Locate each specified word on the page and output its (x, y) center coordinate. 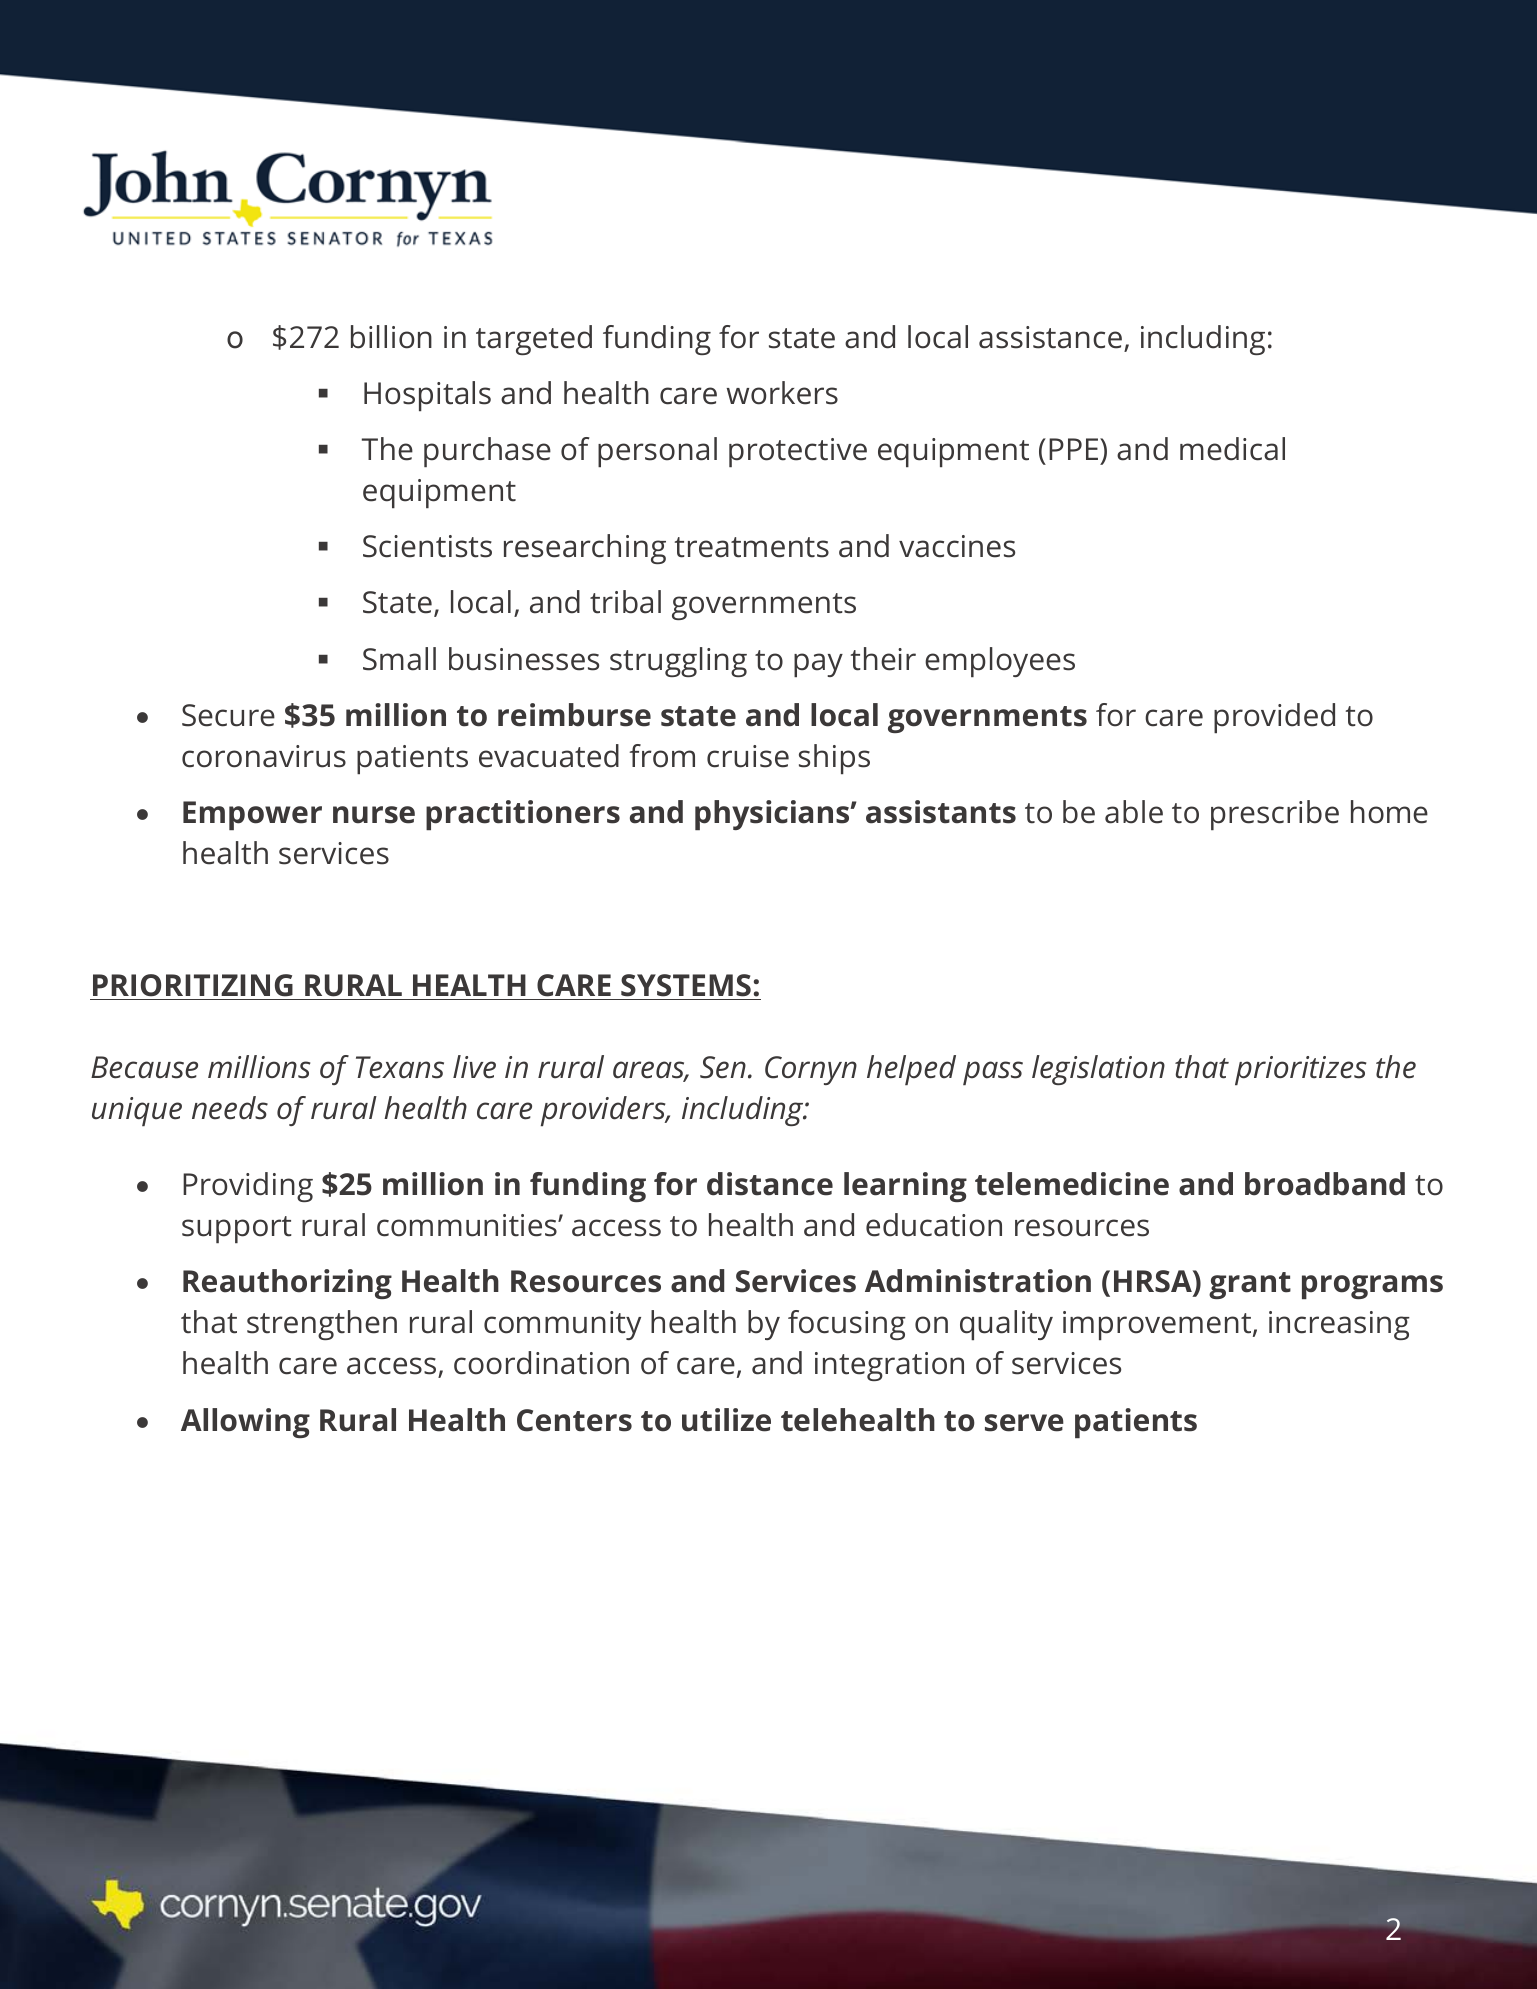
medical (1232, 449)
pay (818, 665)
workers (782, 393)
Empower (252, 815)
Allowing (245, 1423)
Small (399, 659)
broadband (1325, 1184)
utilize (726, 1420)
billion (391, 337)
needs (230, 1108)
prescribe (1275, 815)
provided (1274, 718)
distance (770, 1184)
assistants (941, 812)
